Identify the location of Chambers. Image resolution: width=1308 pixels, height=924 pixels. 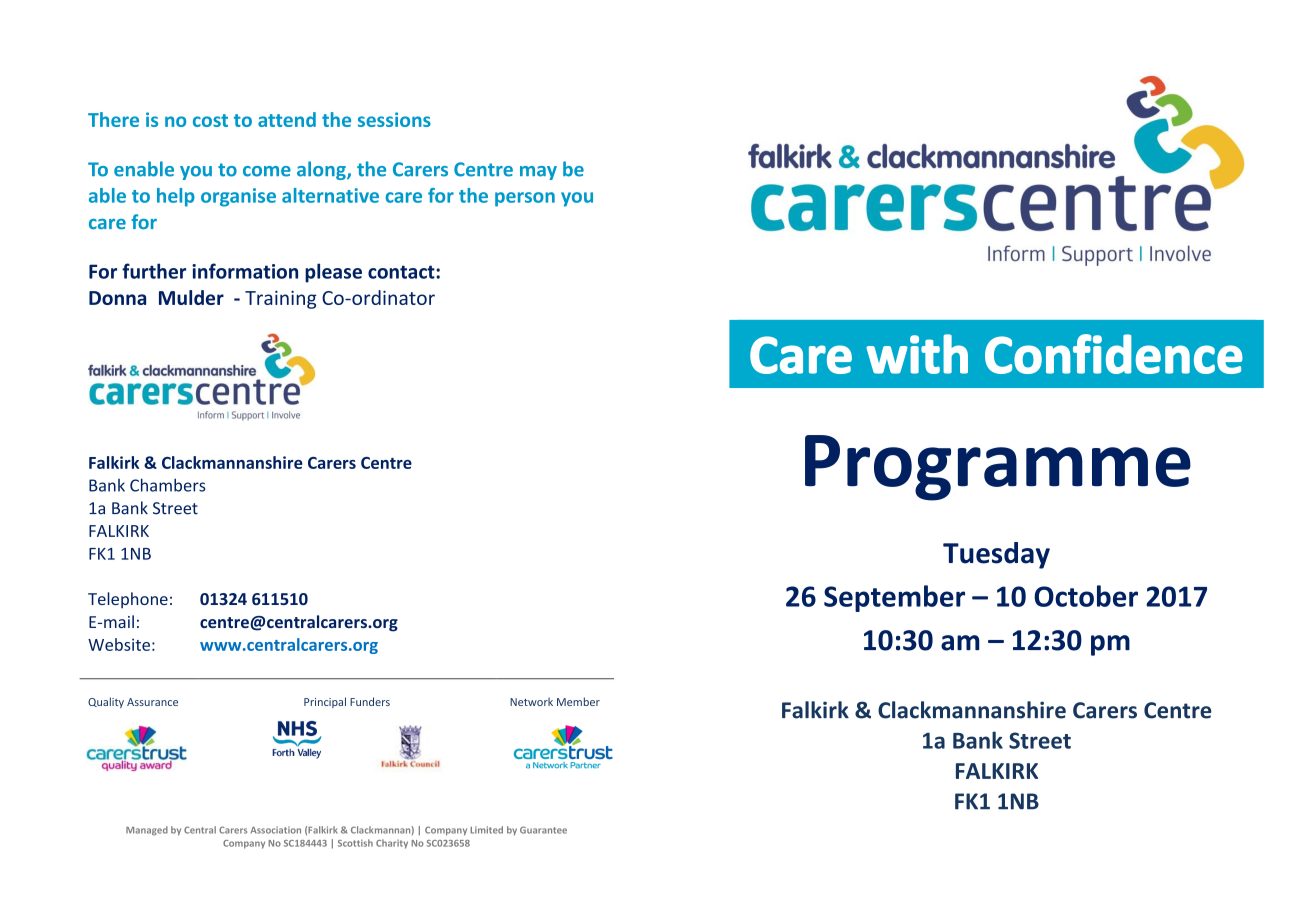
(167, 485).
